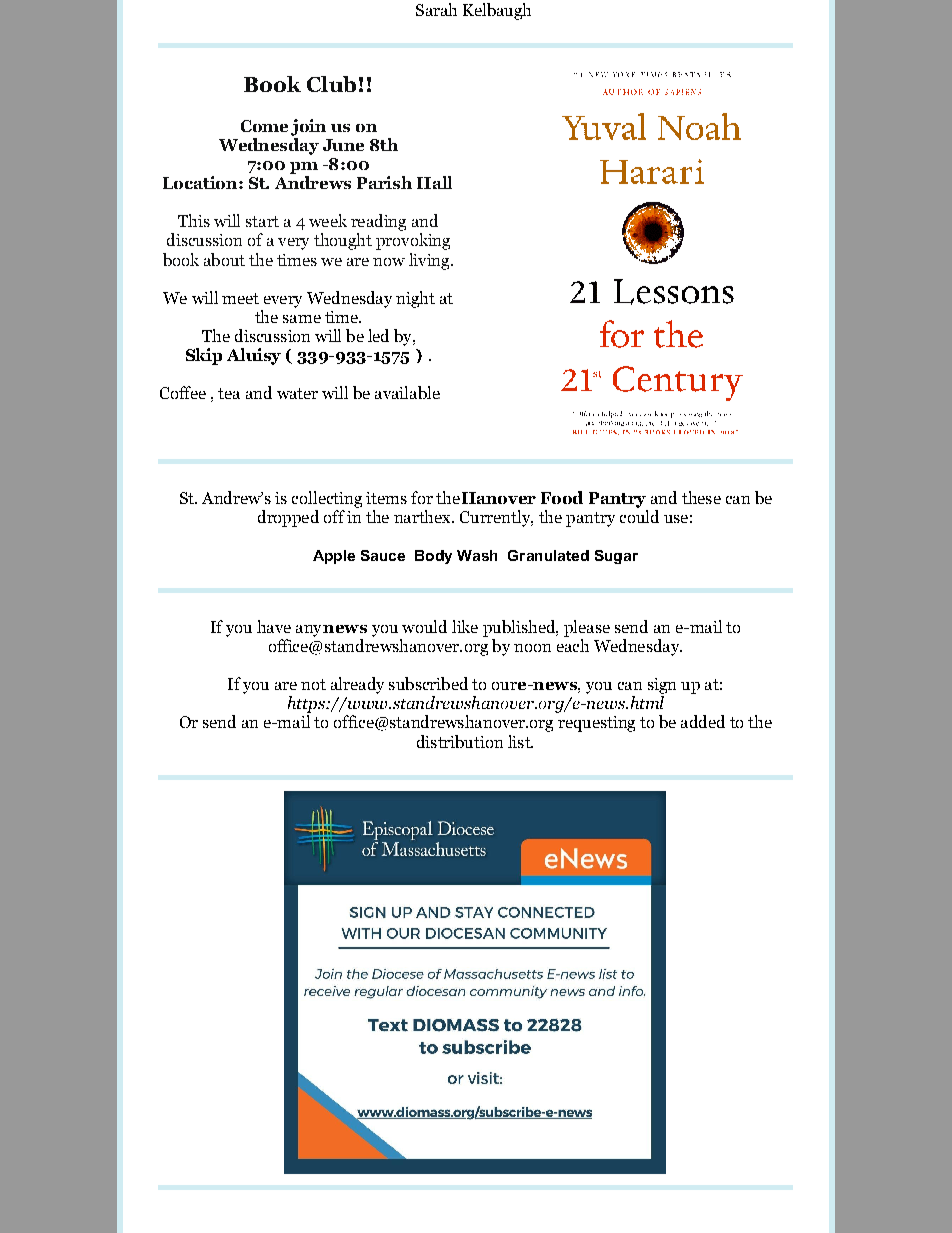  I want to click on could, so click(639, 515).
